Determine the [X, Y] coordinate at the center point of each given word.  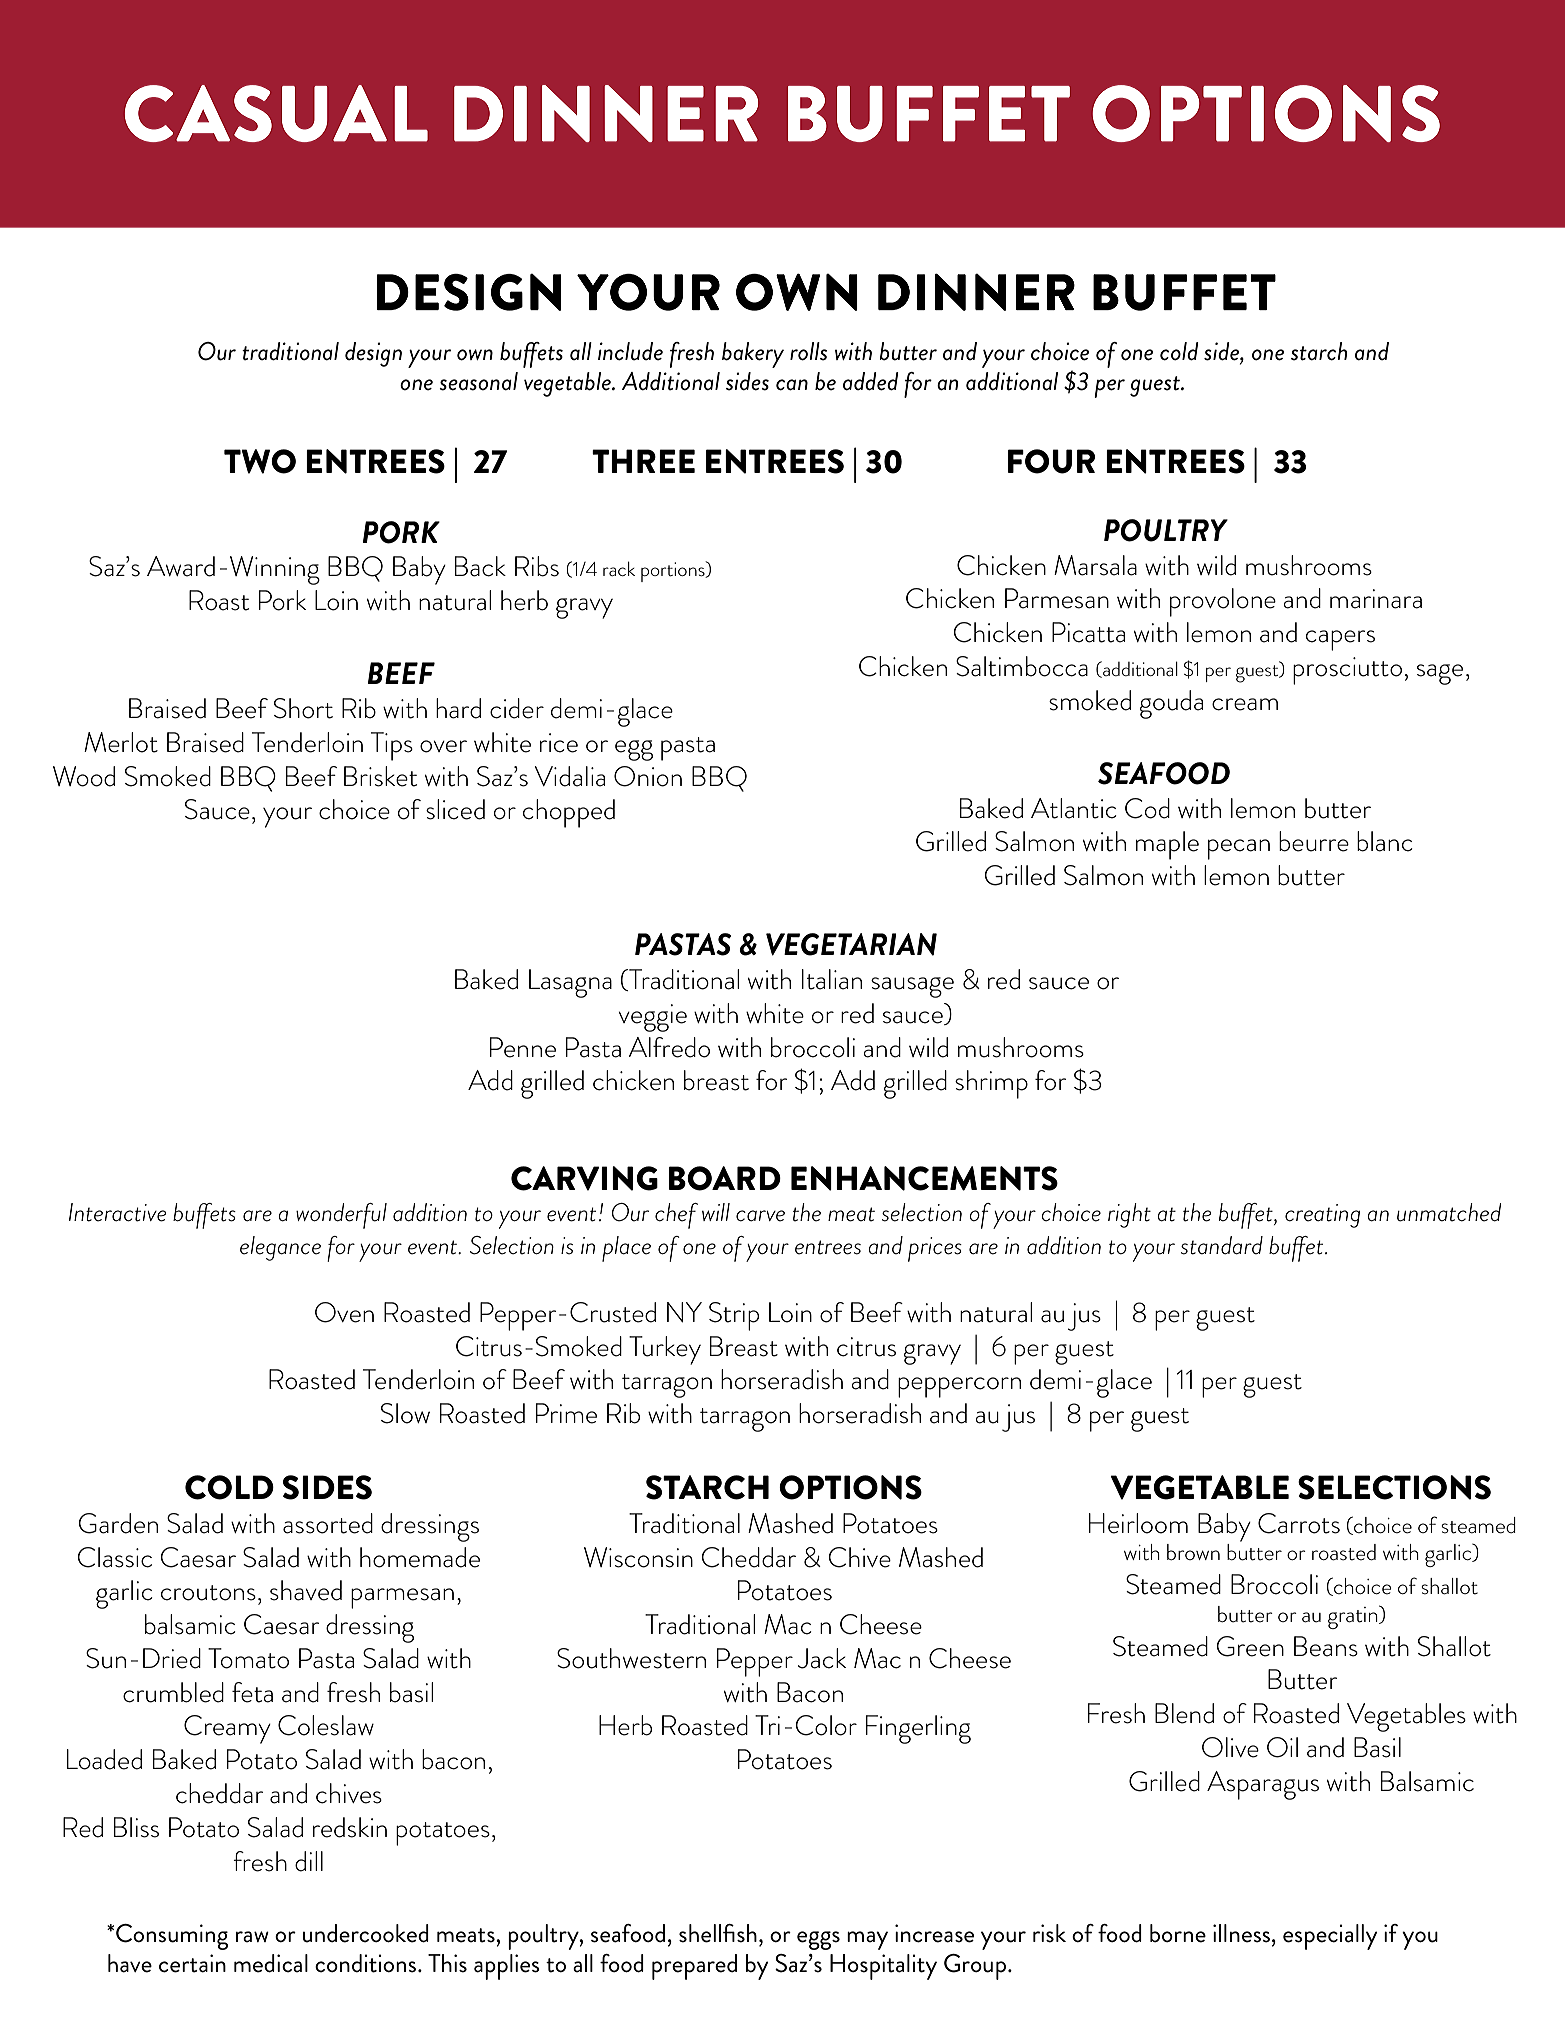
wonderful [341, 1216]
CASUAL [276, 113]
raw [252, 1937]
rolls [808, 351]
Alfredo [669, 1047]
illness [1241, 1933]
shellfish [718, 1933]
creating [1322, 1216]
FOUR [1051, 461]
